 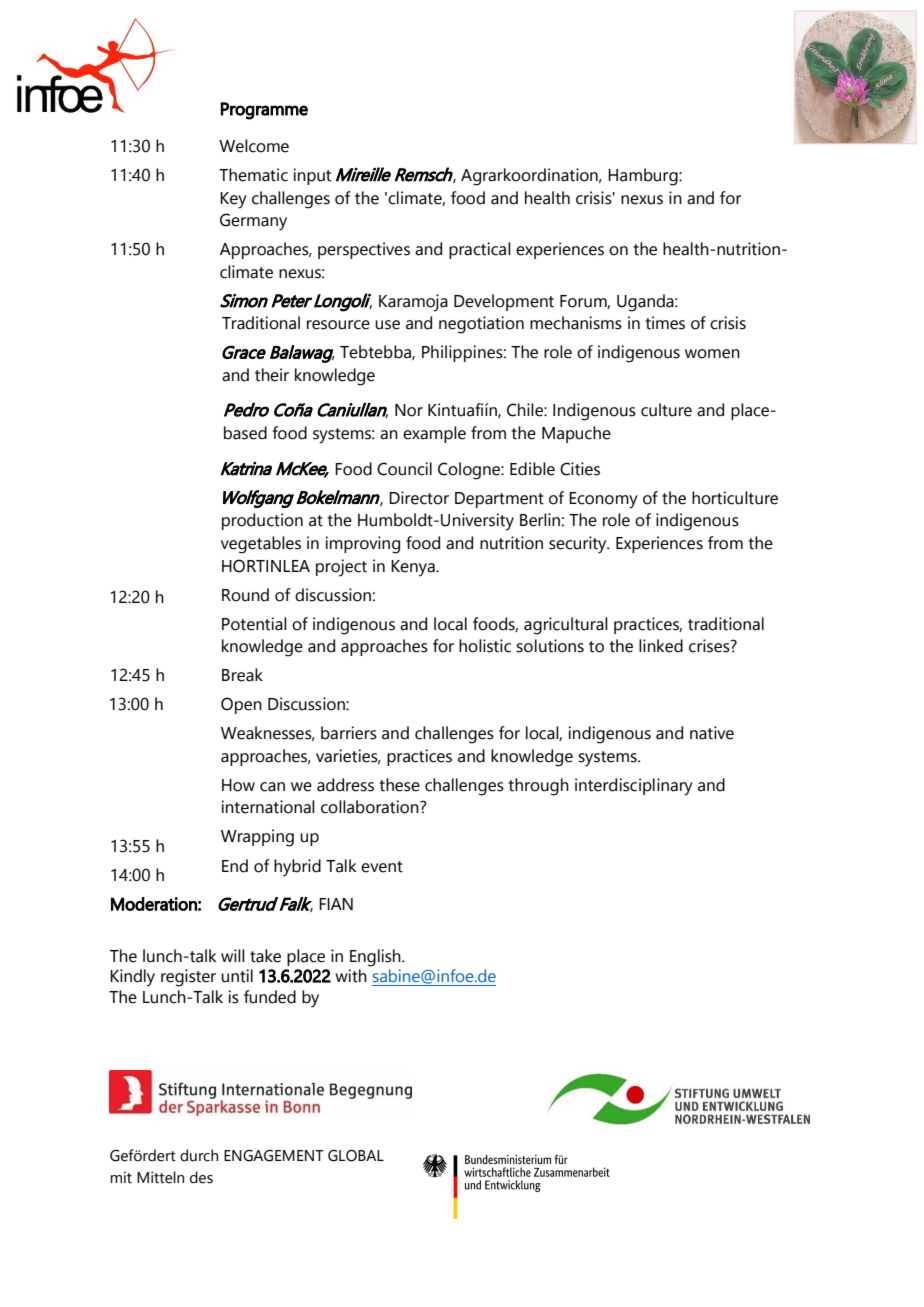 What do you see at coordinates (382, 867) in the screenshot?
I see `event` at bounding box center [382, 867].
